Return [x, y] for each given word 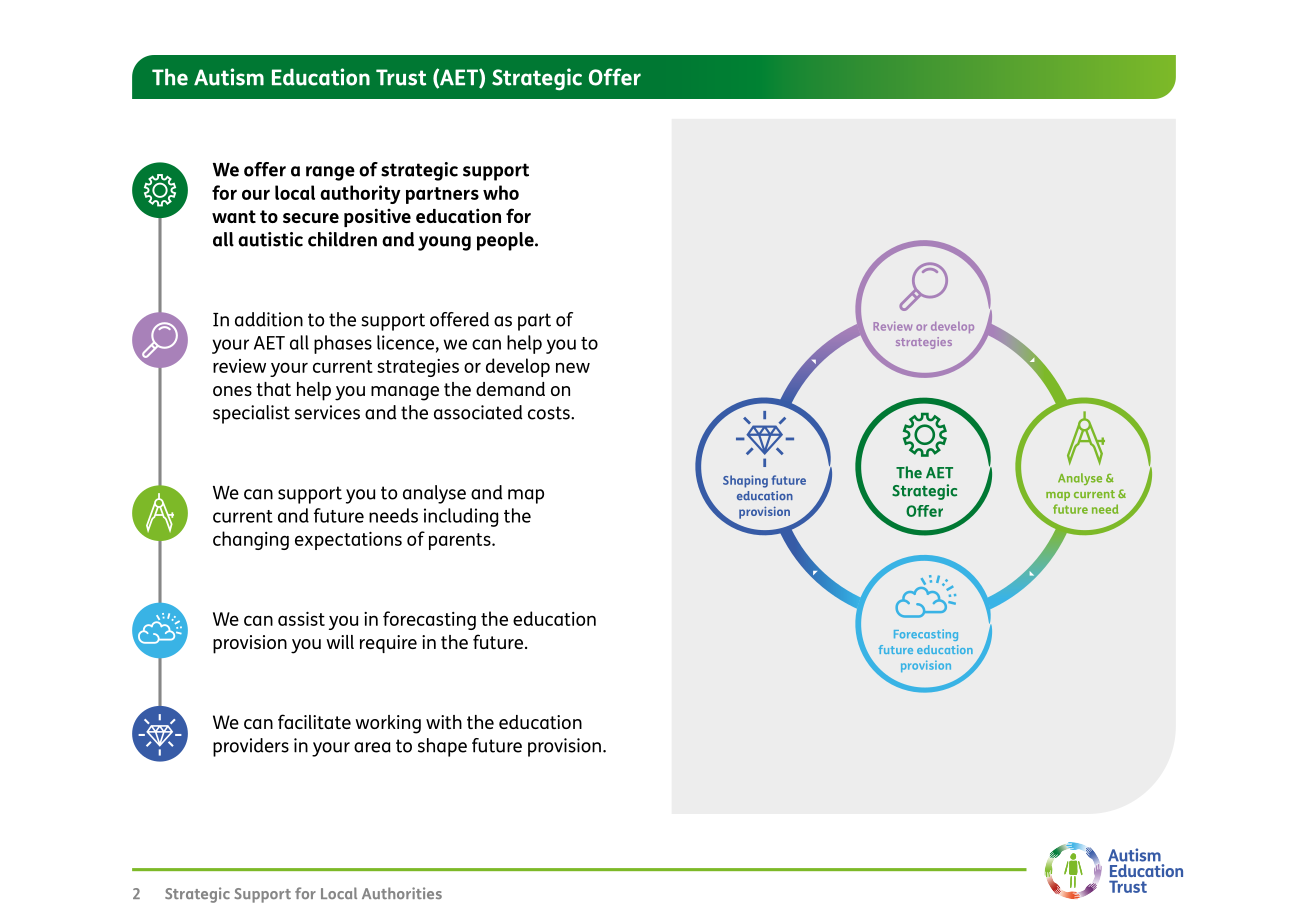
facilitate [314, 721]
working [388, 724]
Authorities [402, 893]
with [444, 722]
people [506, 241]
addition [269, 319]
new [573, 367]
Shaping [745, 481]
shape [442, 747]
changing [251, 540]
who [501, 192]
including [461, 517]
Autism [229, 77]
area [372, 747]
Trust [401, 77]
